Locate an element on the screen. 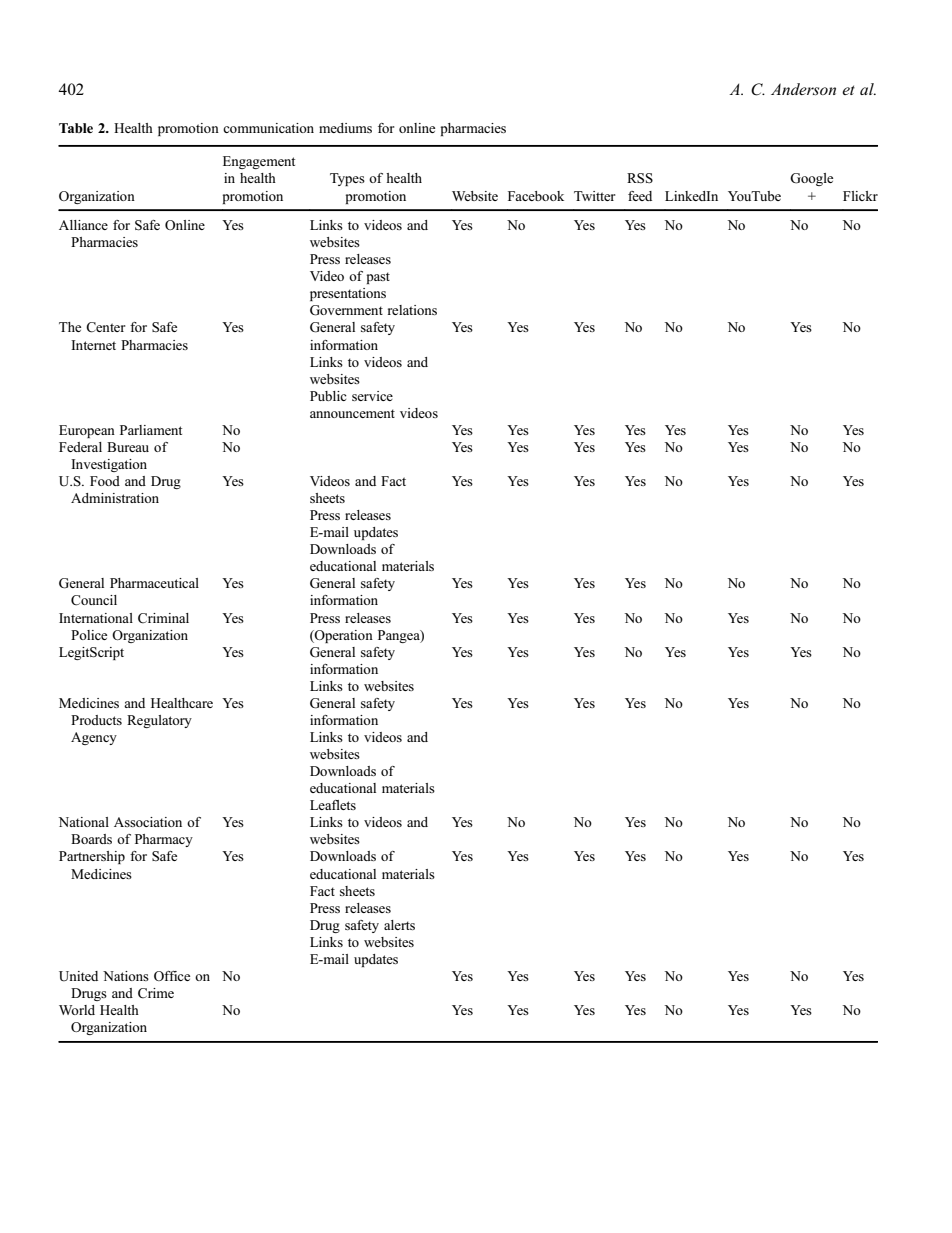  service is located at coordinates (372, 396).
